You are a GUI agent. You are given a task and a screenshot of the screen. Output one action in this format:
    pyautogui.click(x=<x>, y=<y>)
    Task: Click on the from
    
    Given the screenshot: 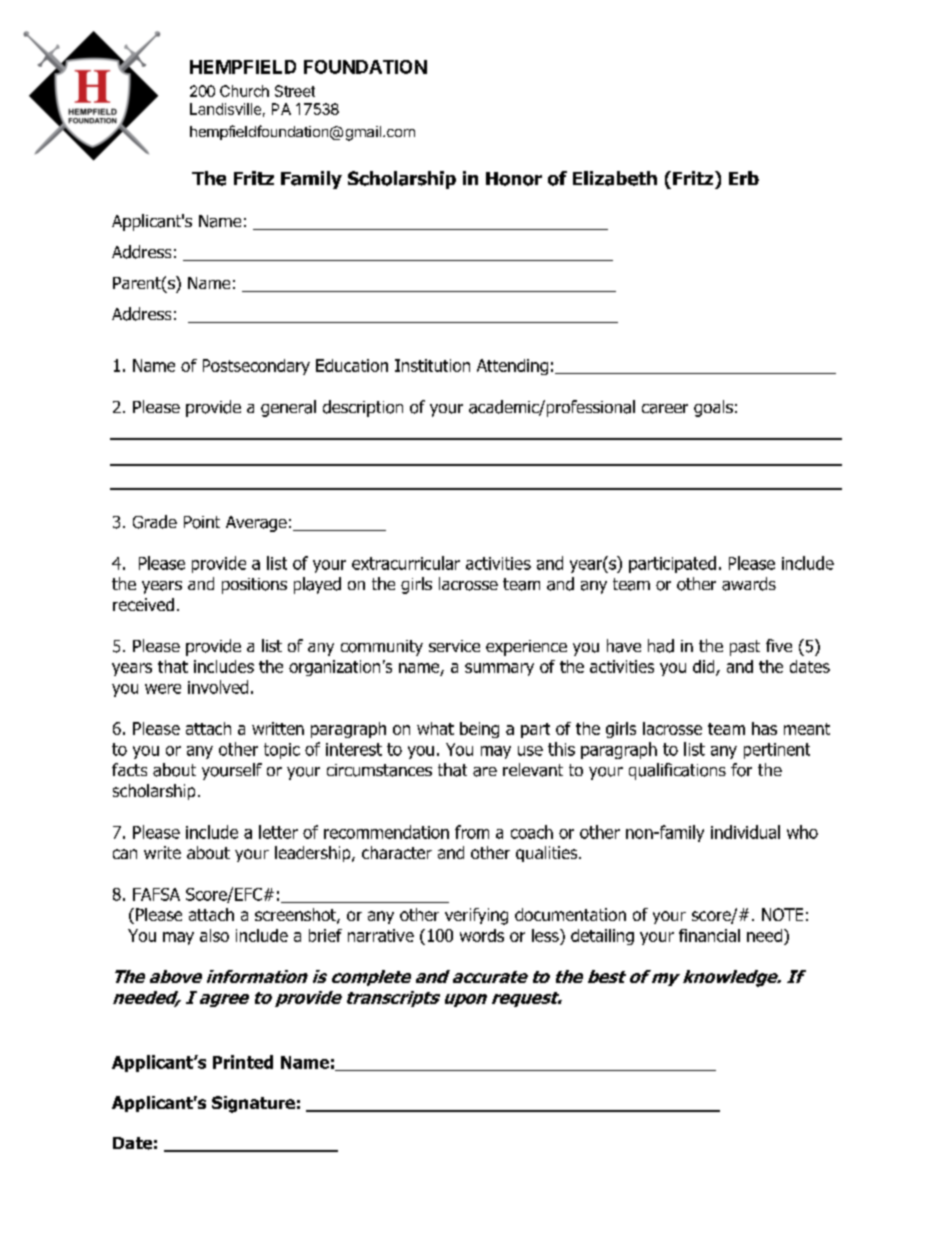 What is the action you would take?
    pyautogui.click(x=472, y=832)
